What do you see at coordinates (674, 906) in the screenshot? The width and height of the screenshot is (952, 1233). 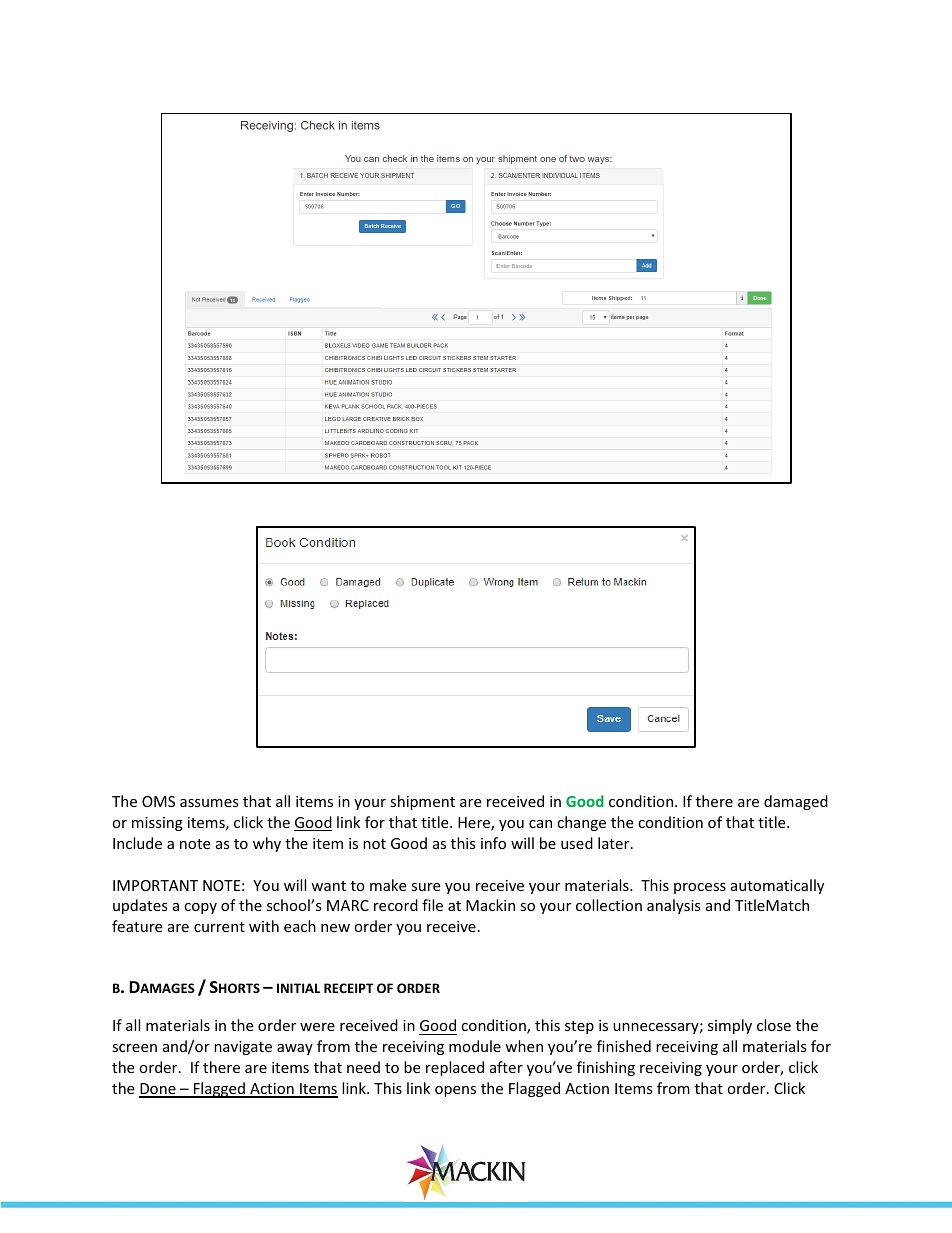 I see `analysis` at bounding box center [674, 906].
